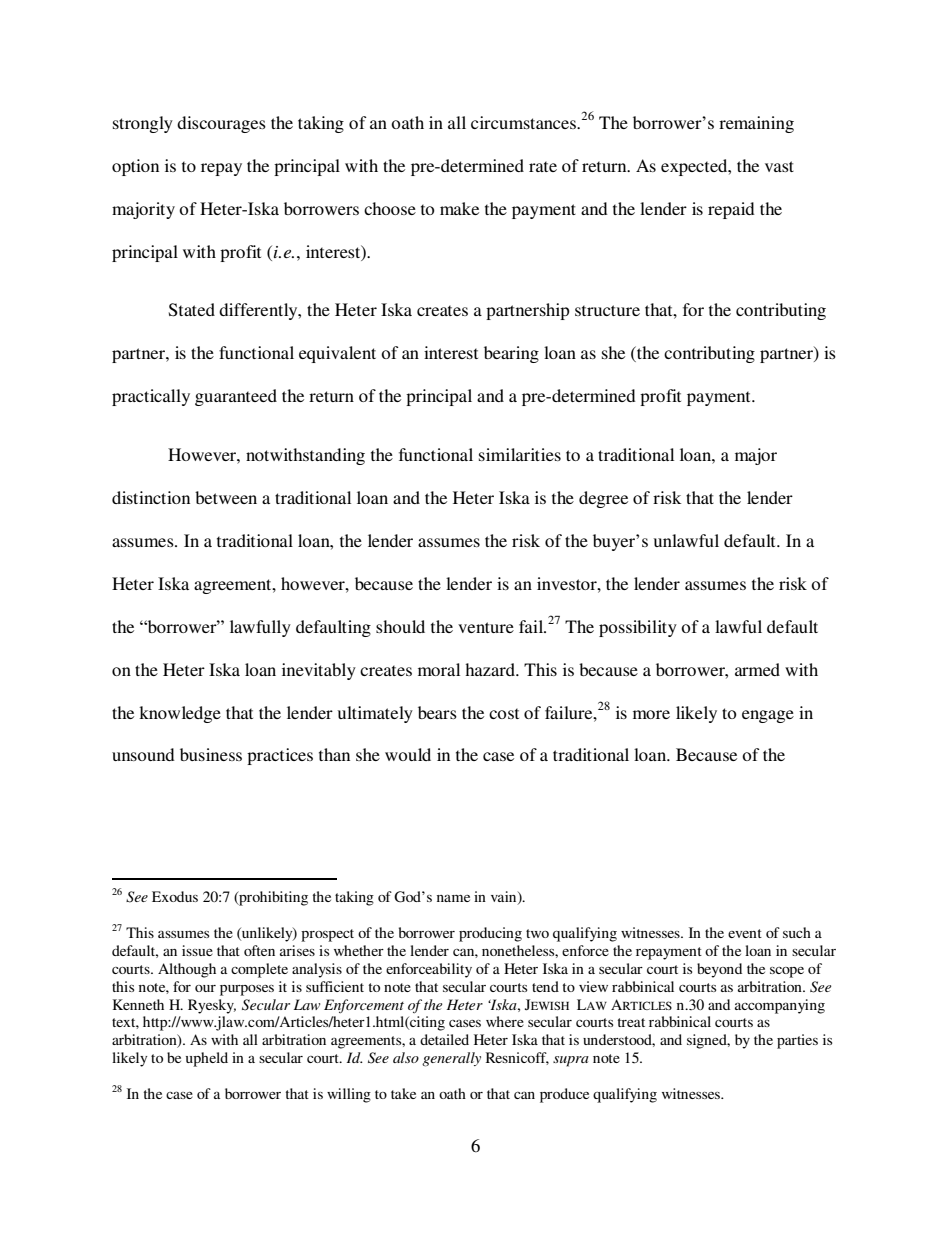  I want to click on make, so click(459, 208).
